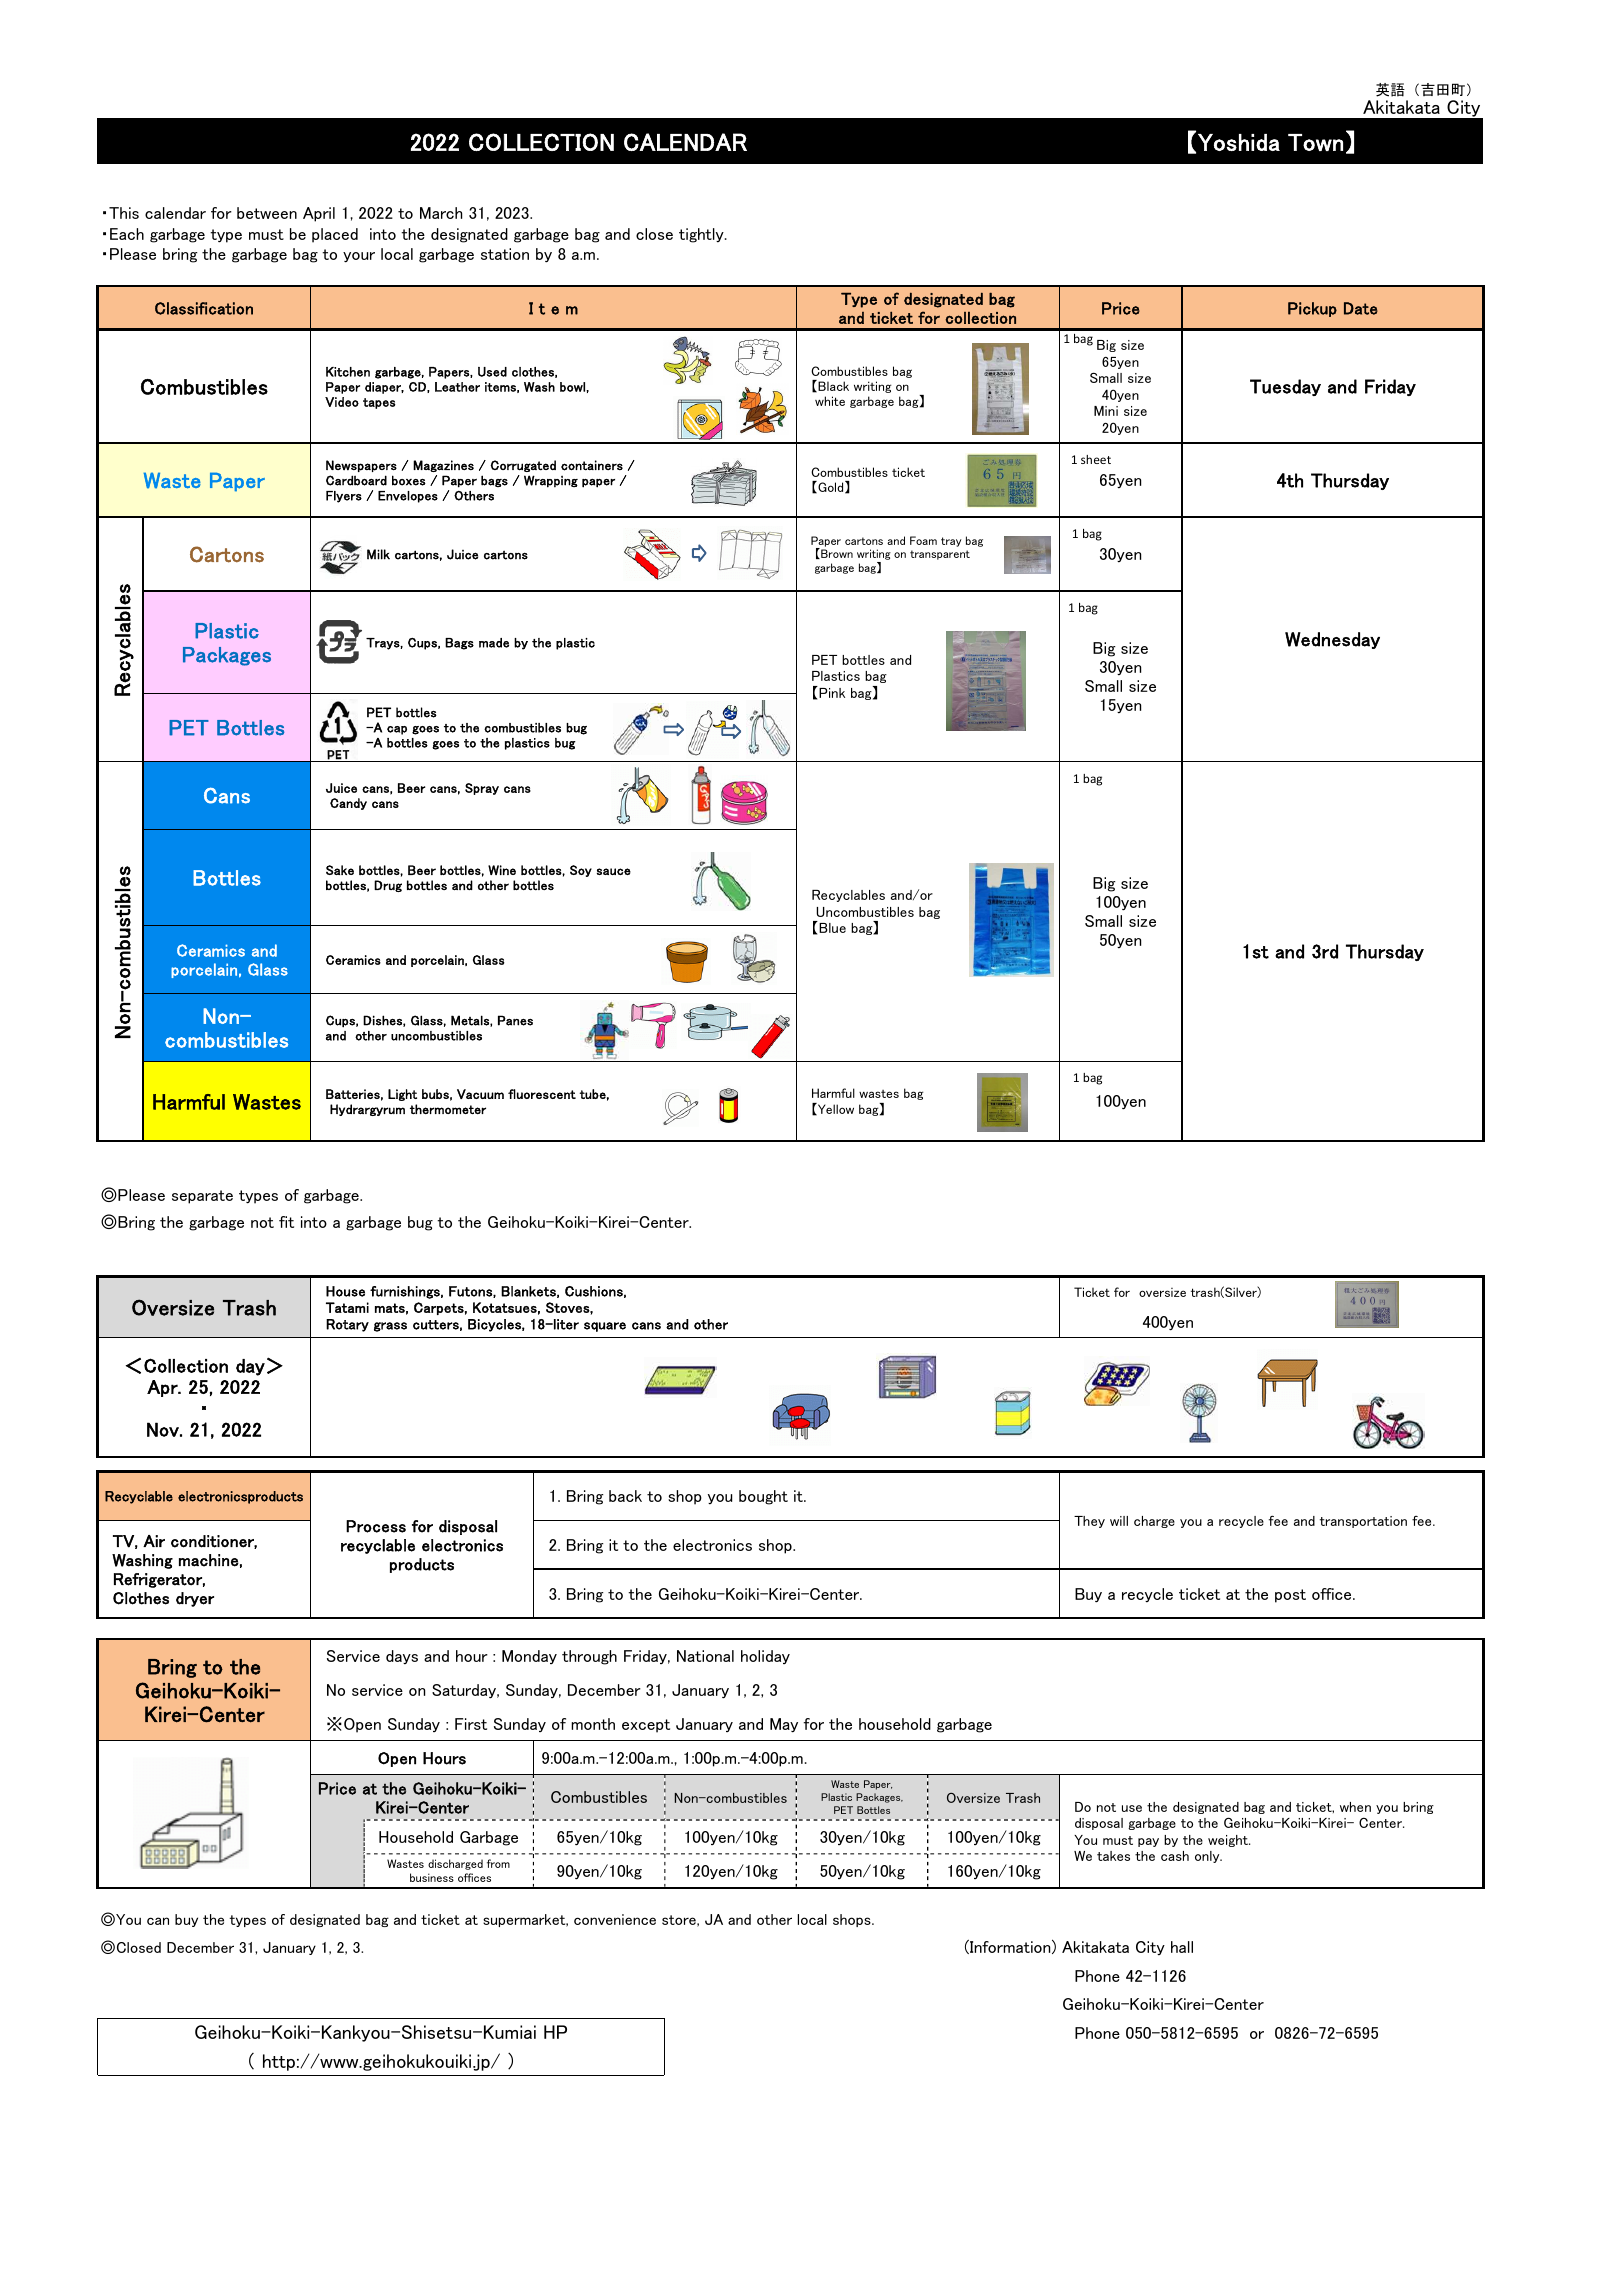 Image resolution: width=1607 pixels, height=2272 pixels. Describe the element at coordinates (1332, 640) in the page. I see `Wednesday` at that location.
